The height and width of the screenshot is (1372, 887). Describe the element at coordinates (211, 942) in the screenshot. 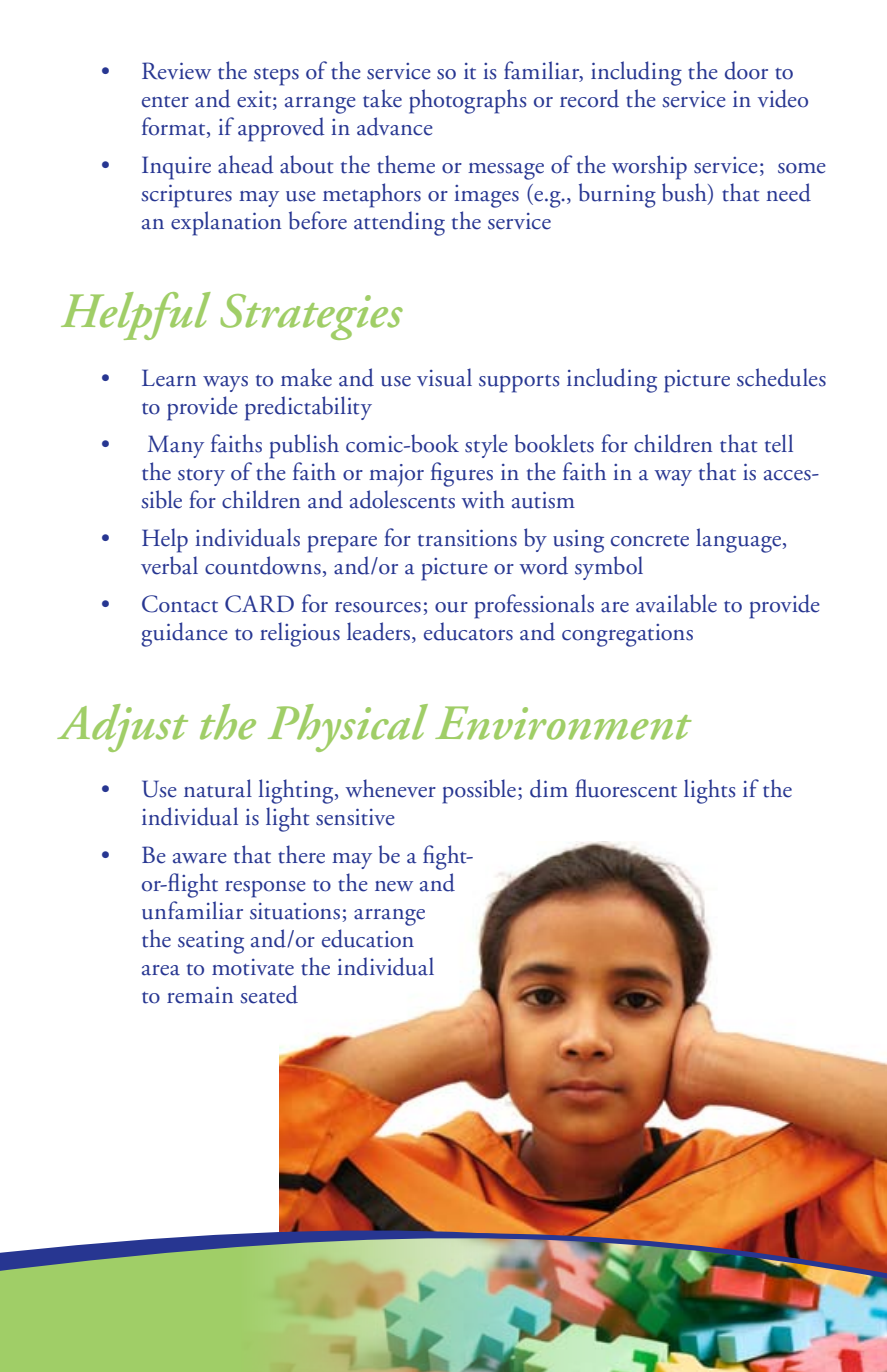

I see `seating` at that location.
